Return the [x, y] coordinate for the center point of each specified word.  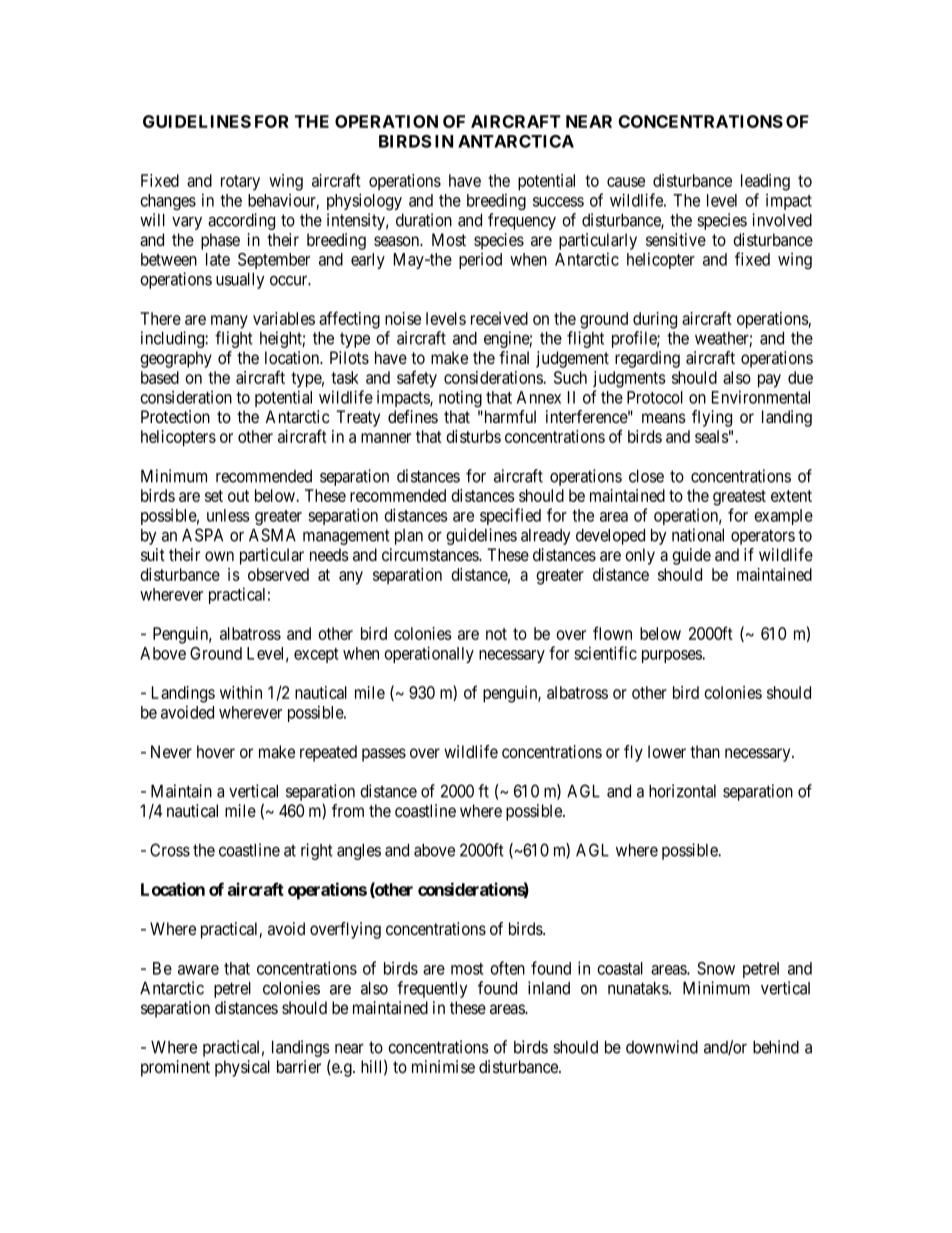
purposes [672, 656]
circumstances [431, 554]
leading [765, 182]
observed [278, 574]
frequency [522, 221]
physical [242, 1068]
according [241, 221]
